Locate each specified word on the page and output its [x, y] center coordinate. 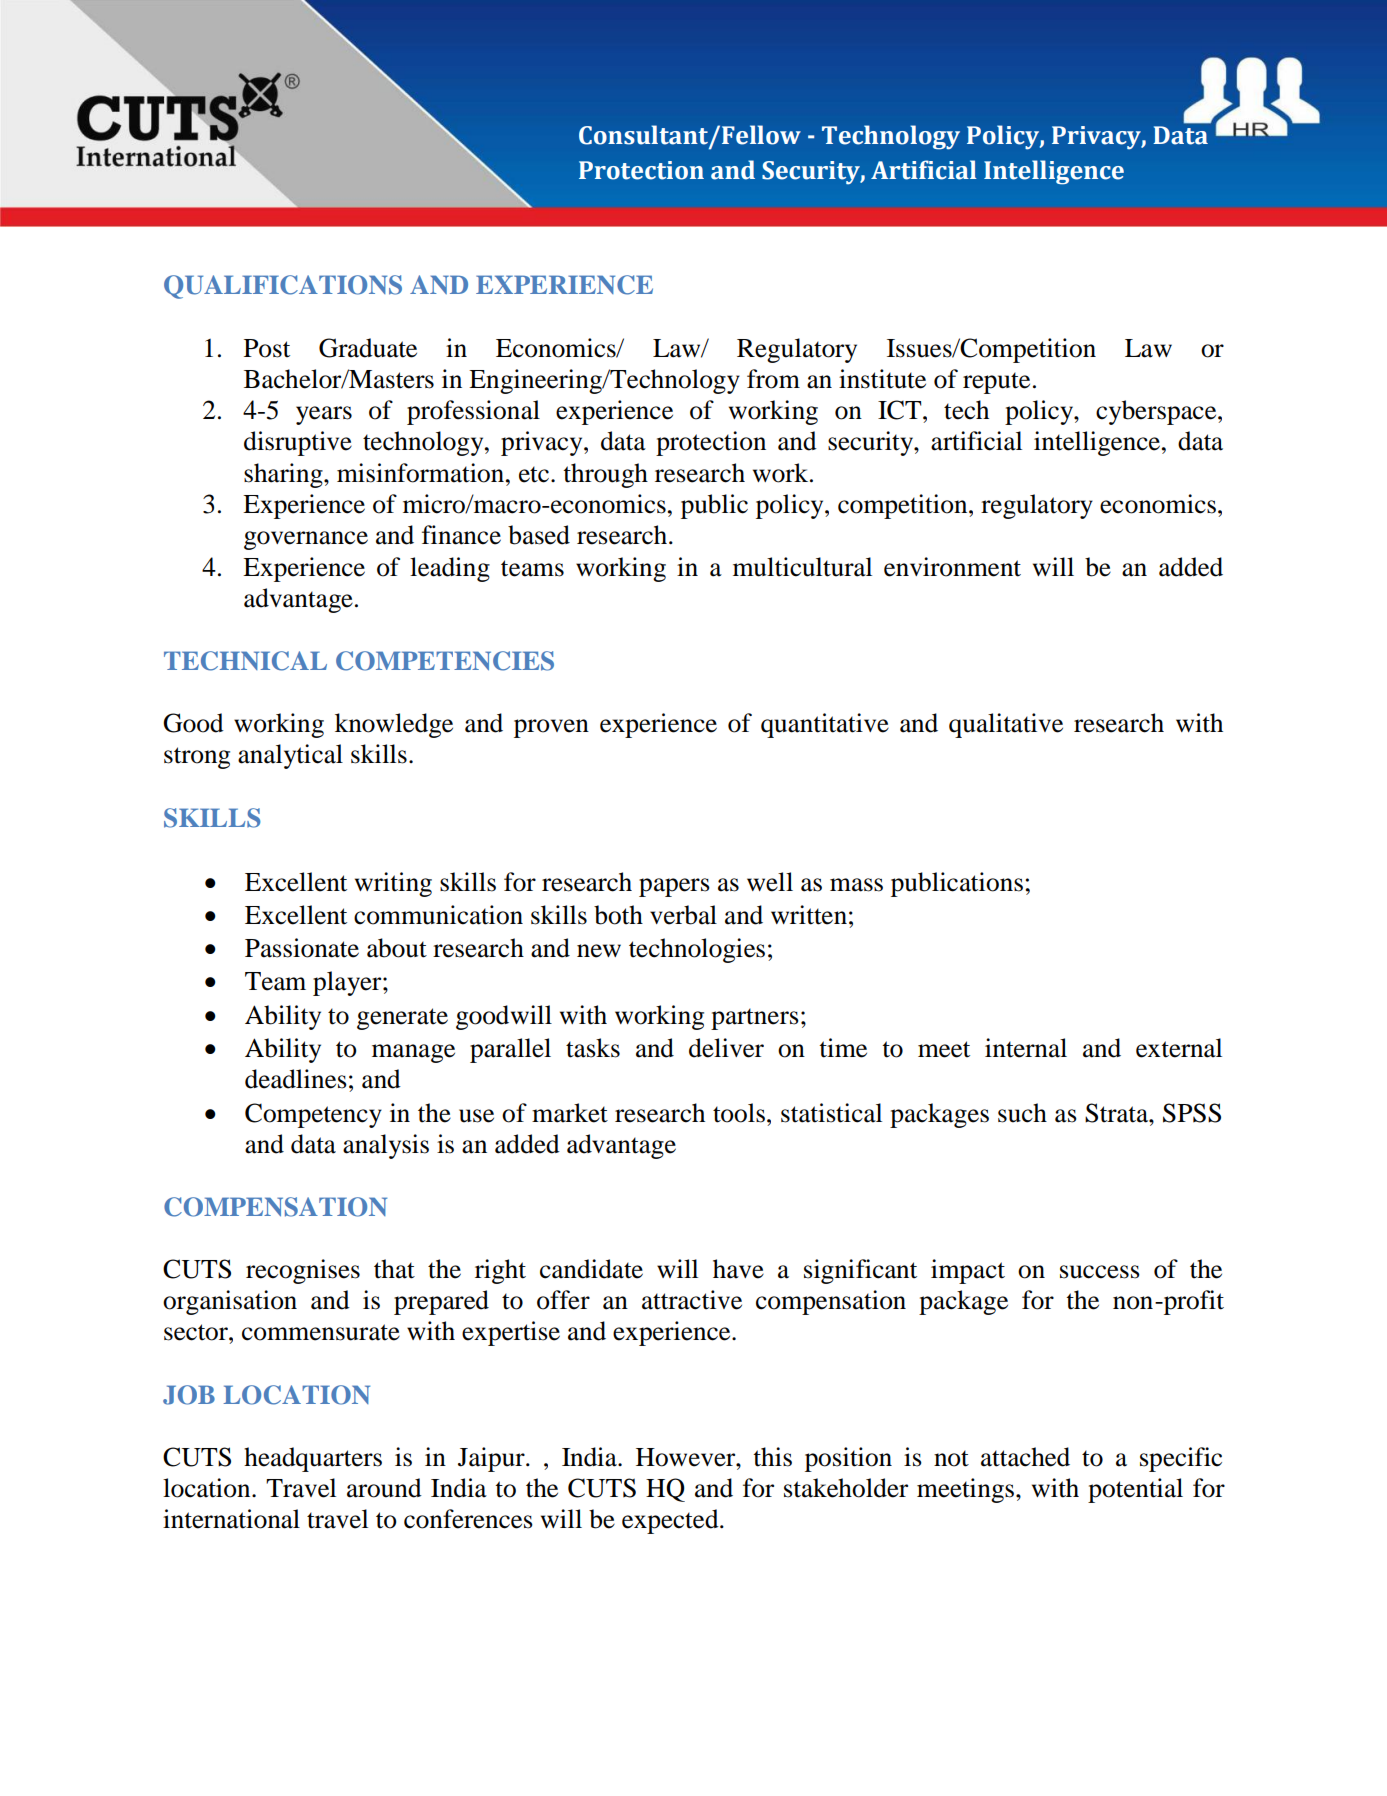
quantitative [825, 725]
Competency [313, 1115]
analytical [290, 756]
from [773, 379]
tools [739, 1113]
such [1022, 1113]
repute [996, 383]
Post [267, 348]
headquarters [313, 1459]
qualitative [1006, 725]
